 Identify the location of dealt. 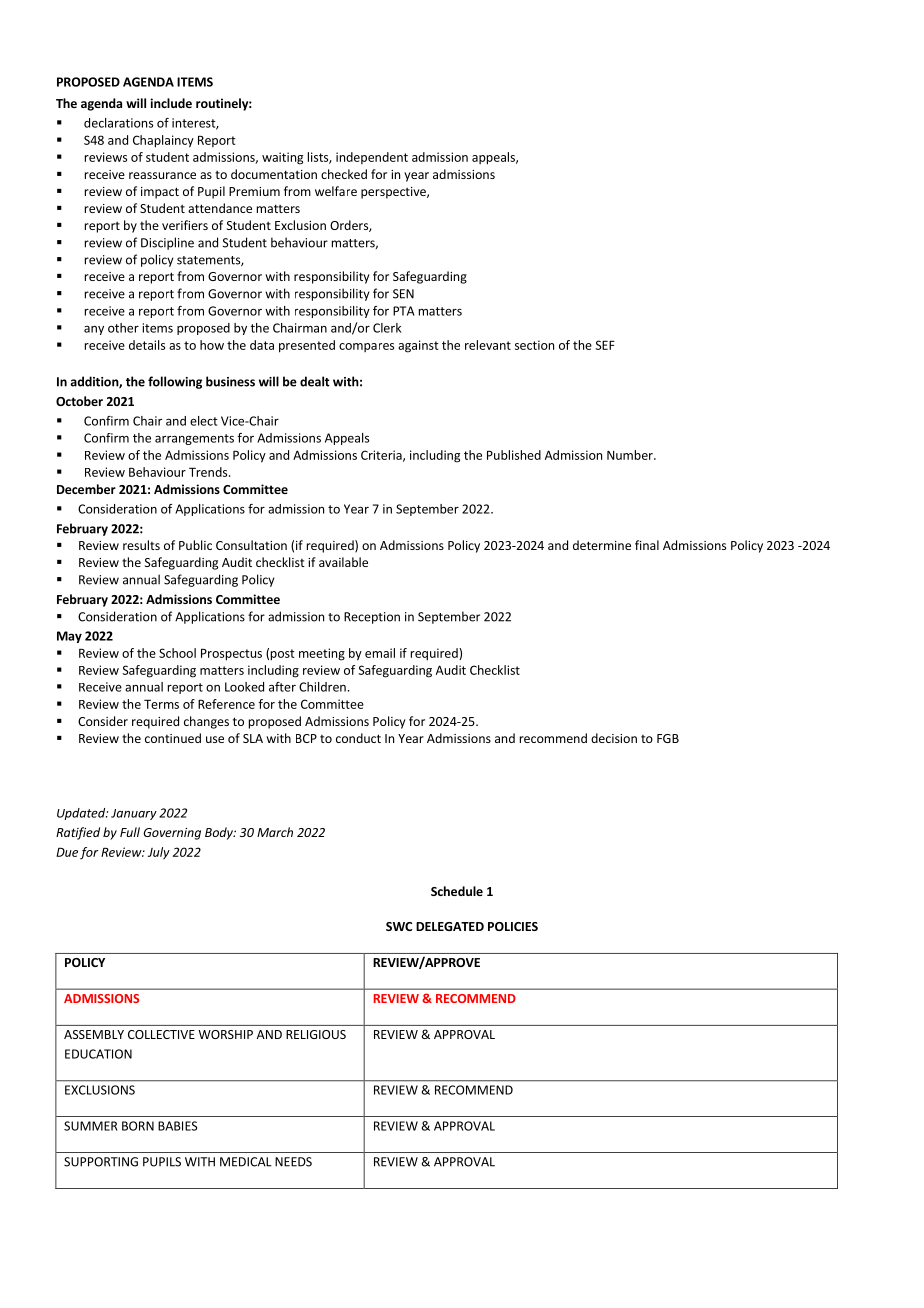
(315, 381).
